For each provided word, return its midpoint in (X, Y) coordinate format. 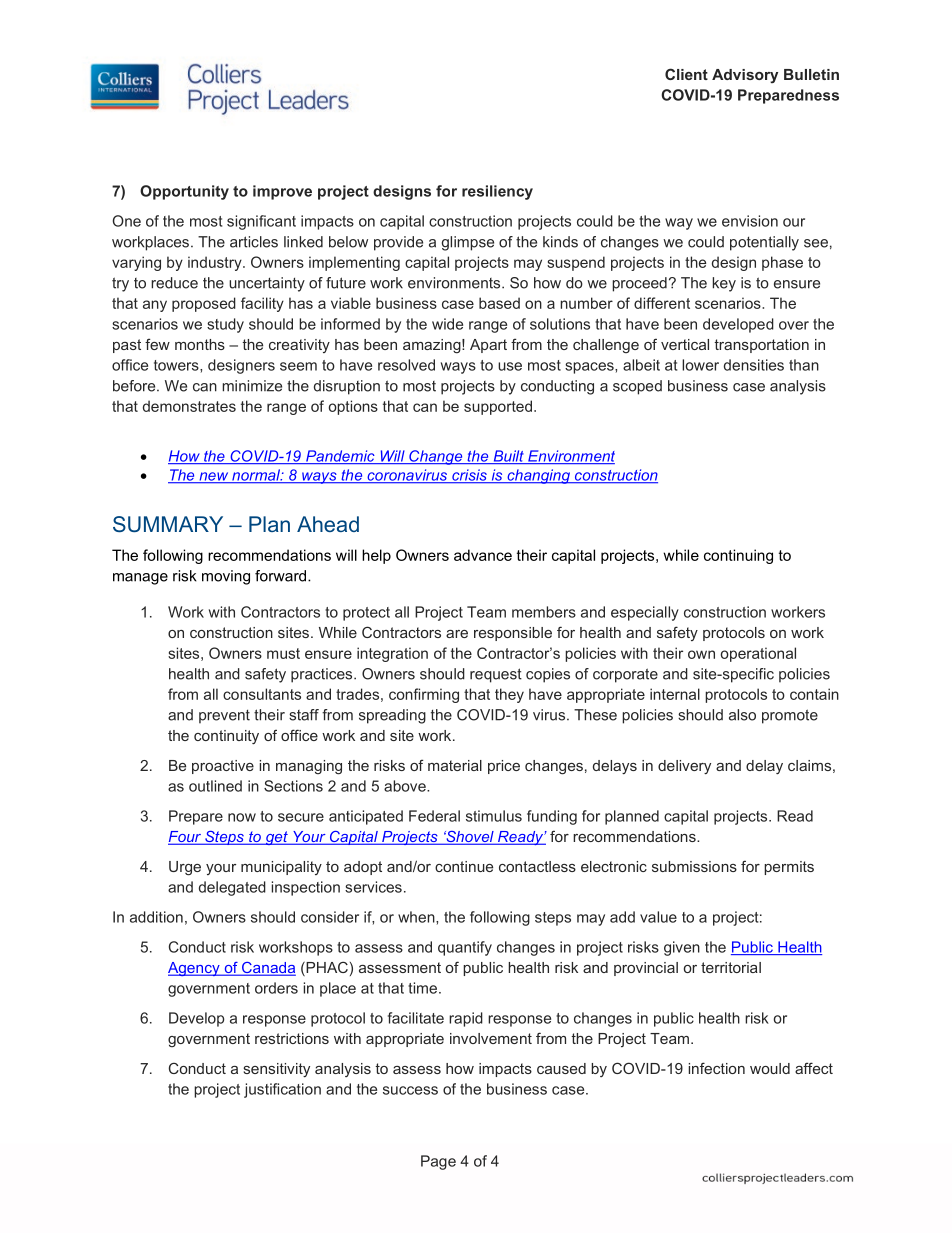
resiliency (497, 192)
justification (282, 1090)
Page (438, 1162)
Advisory (745, 76)
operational (758, 654)
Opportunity (184, 192)
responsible (513, 634)
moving (226, 577)
